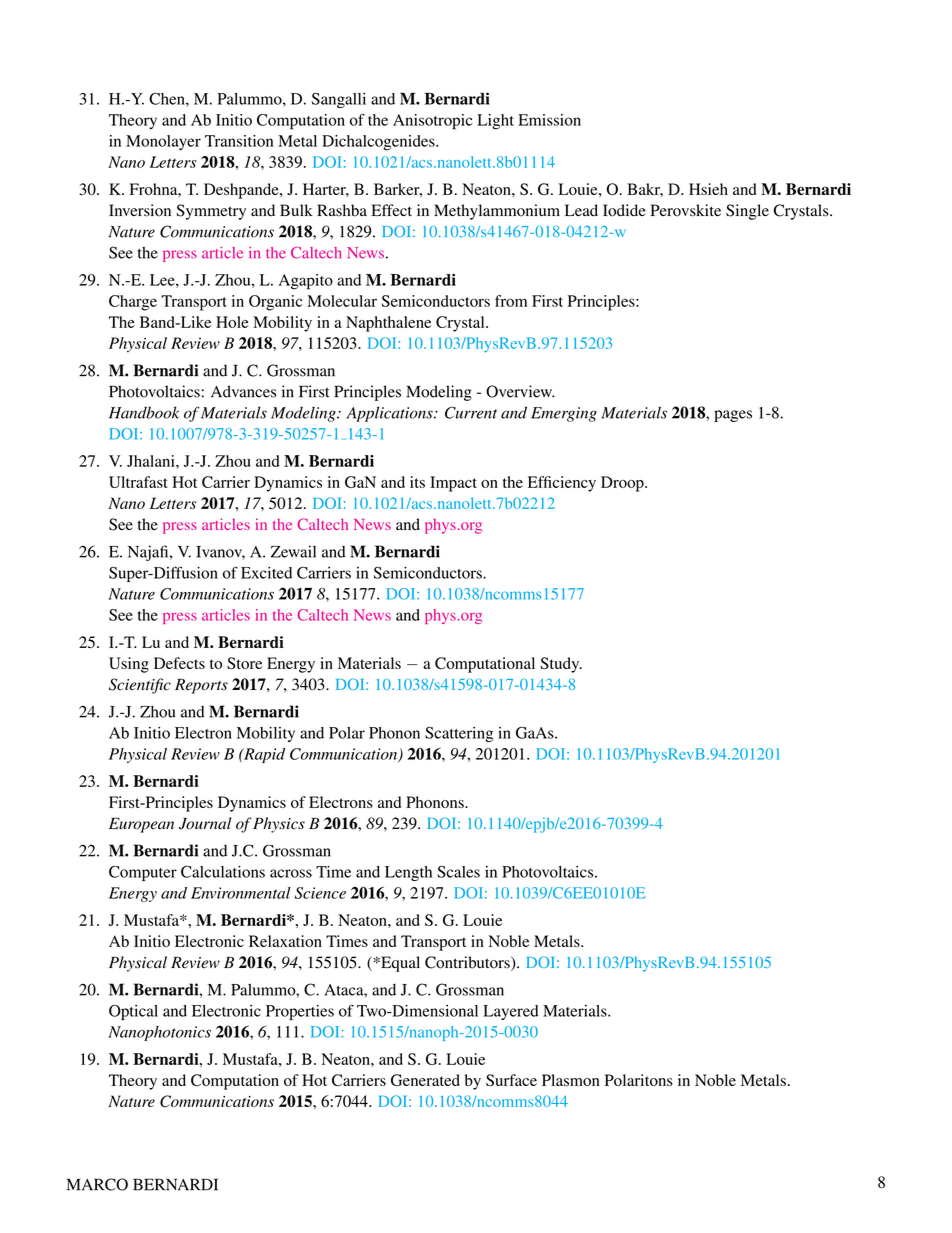 The height and width of the image is (1233, 952). What do you see at coordinates (708, 189) in the image?
I see `Hsieh` at bounding box center [708, 189].
